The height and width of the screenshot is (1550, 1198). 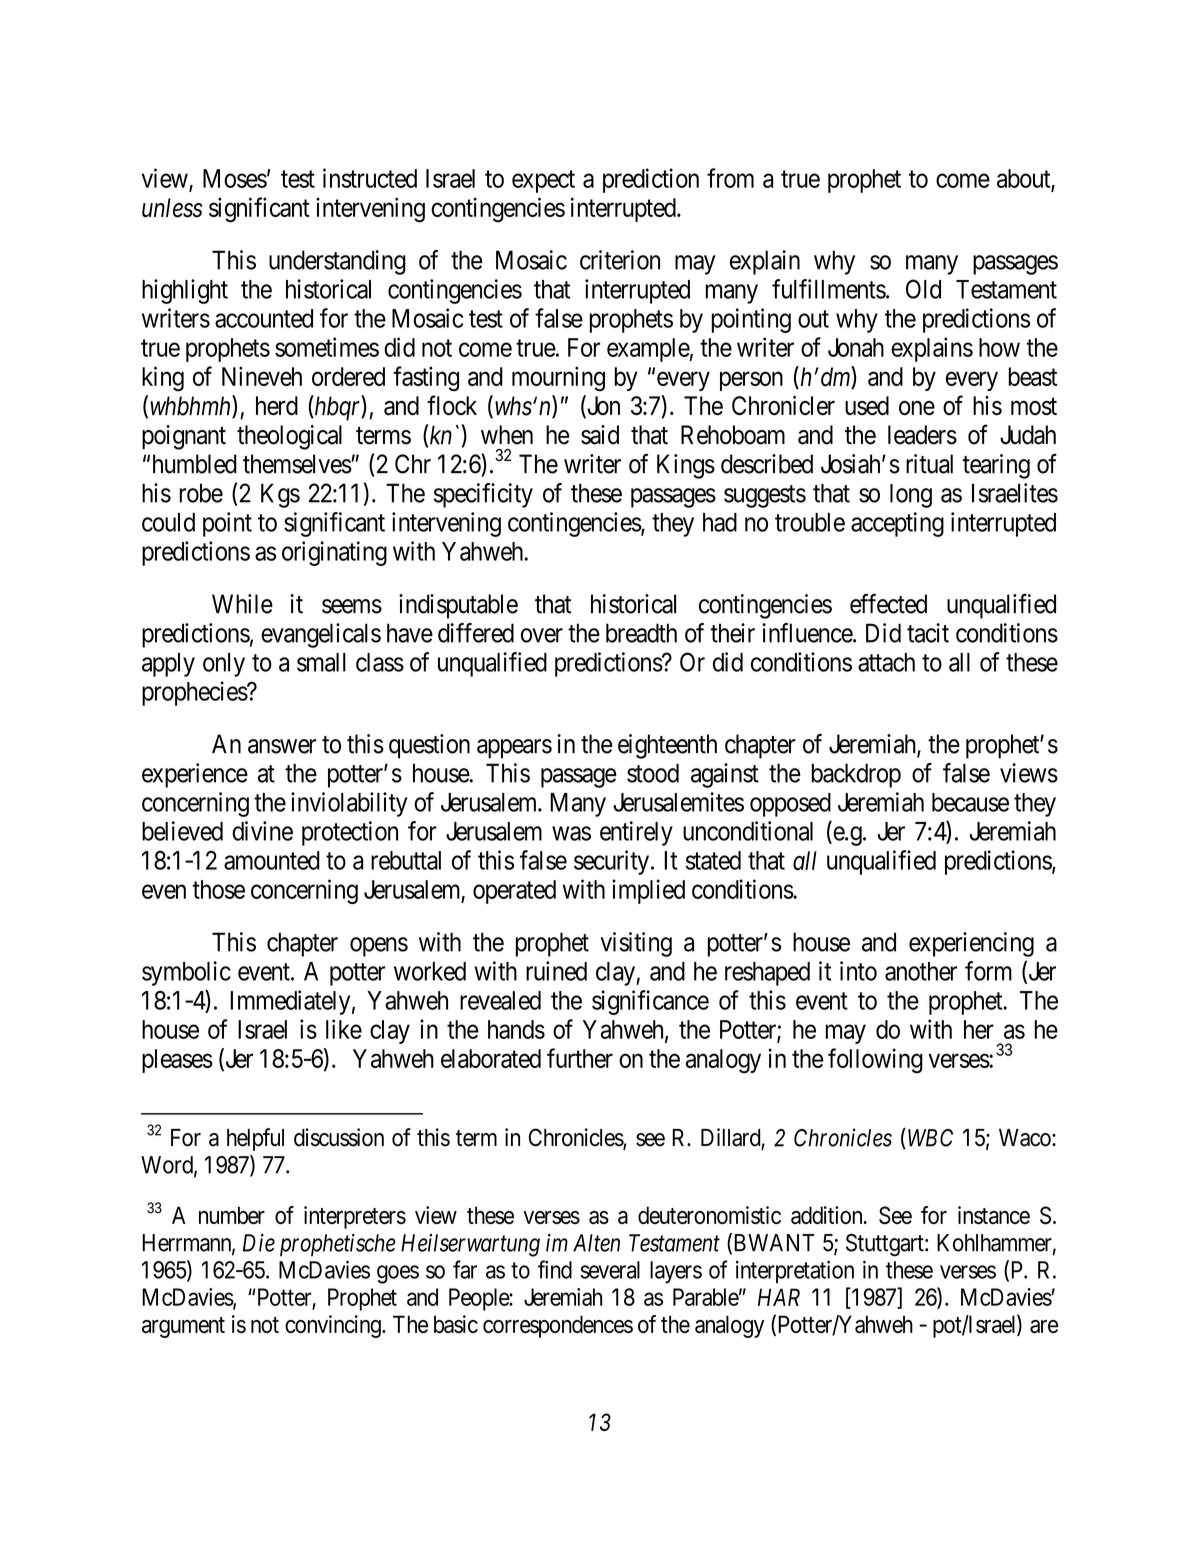 What do you see at coordinates (888, 603) in the screenshot?
I see `effected` at bounding box center [888, 603].
